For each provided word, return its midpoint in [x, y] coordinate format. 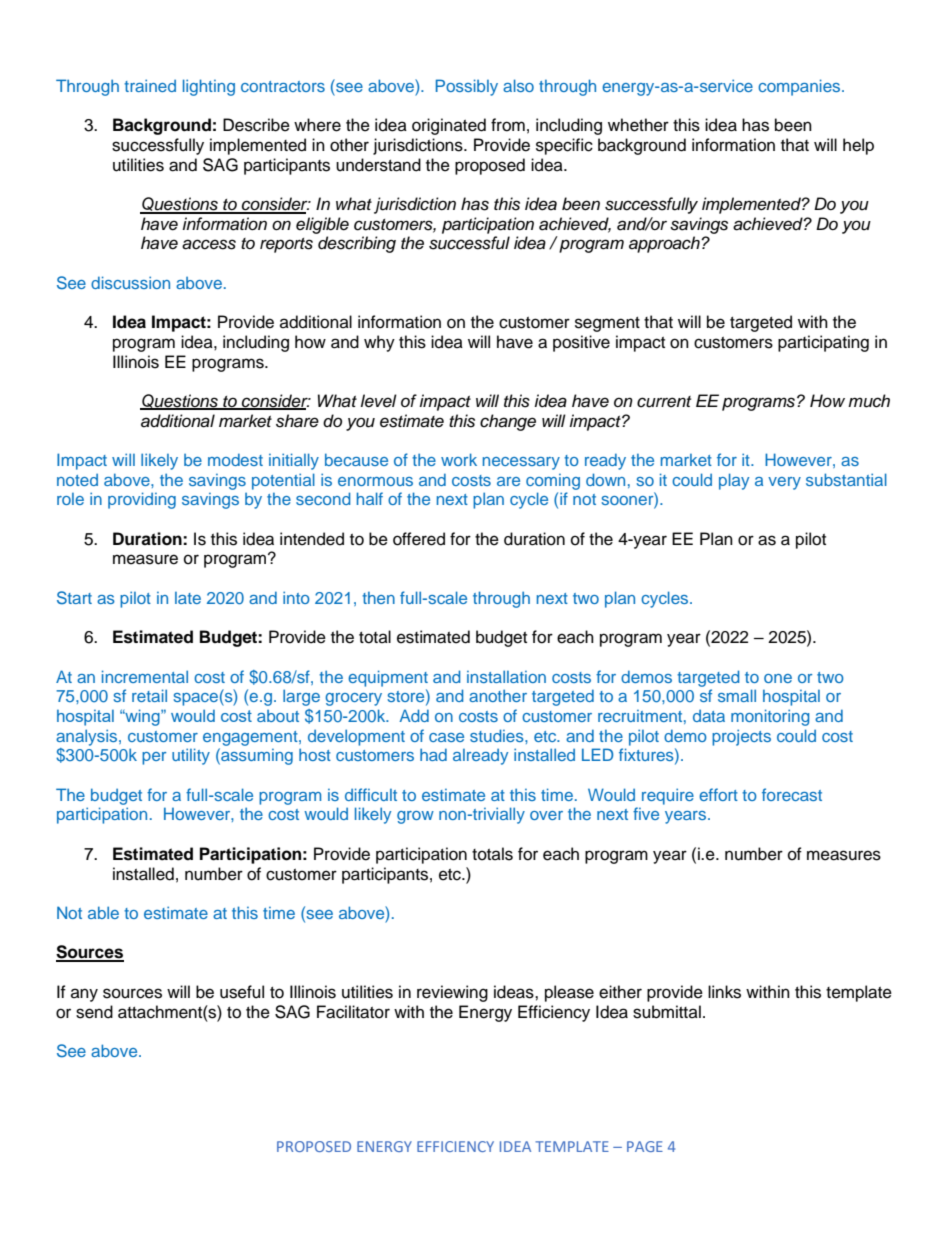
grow [415, 817]
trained [150, 85]
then [378, 598]
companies [800, 87]
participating [823, 343]
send [94, 1012]
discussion [130, 282]
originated [449, 126]
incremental [145, 676]
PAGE [645, 1146]
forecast [792, 794]
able [103, 912]
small [737, 695]
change [508, 422]
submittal [667, 1012]
